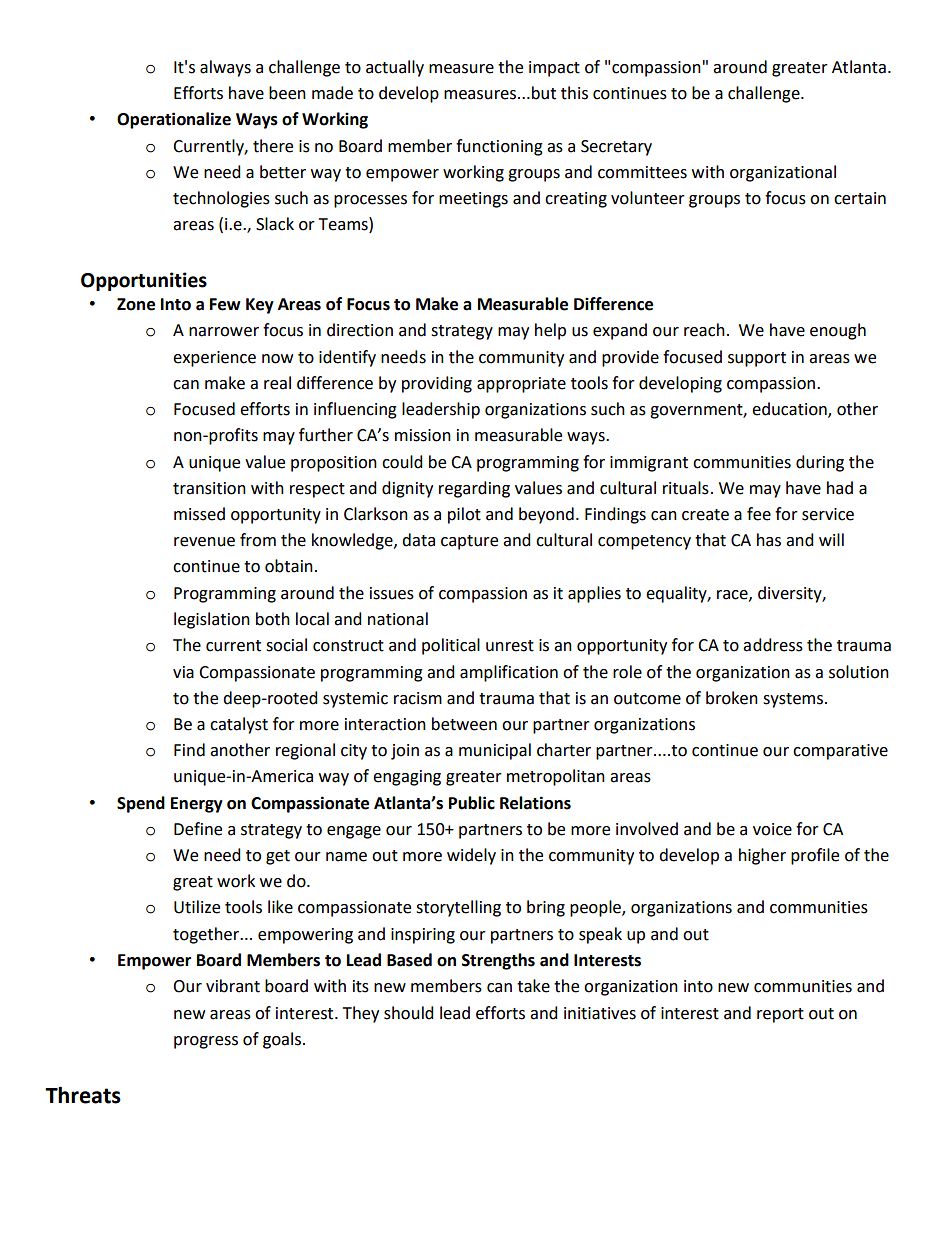  I want to click on Operationalize, so click(174, 120).
